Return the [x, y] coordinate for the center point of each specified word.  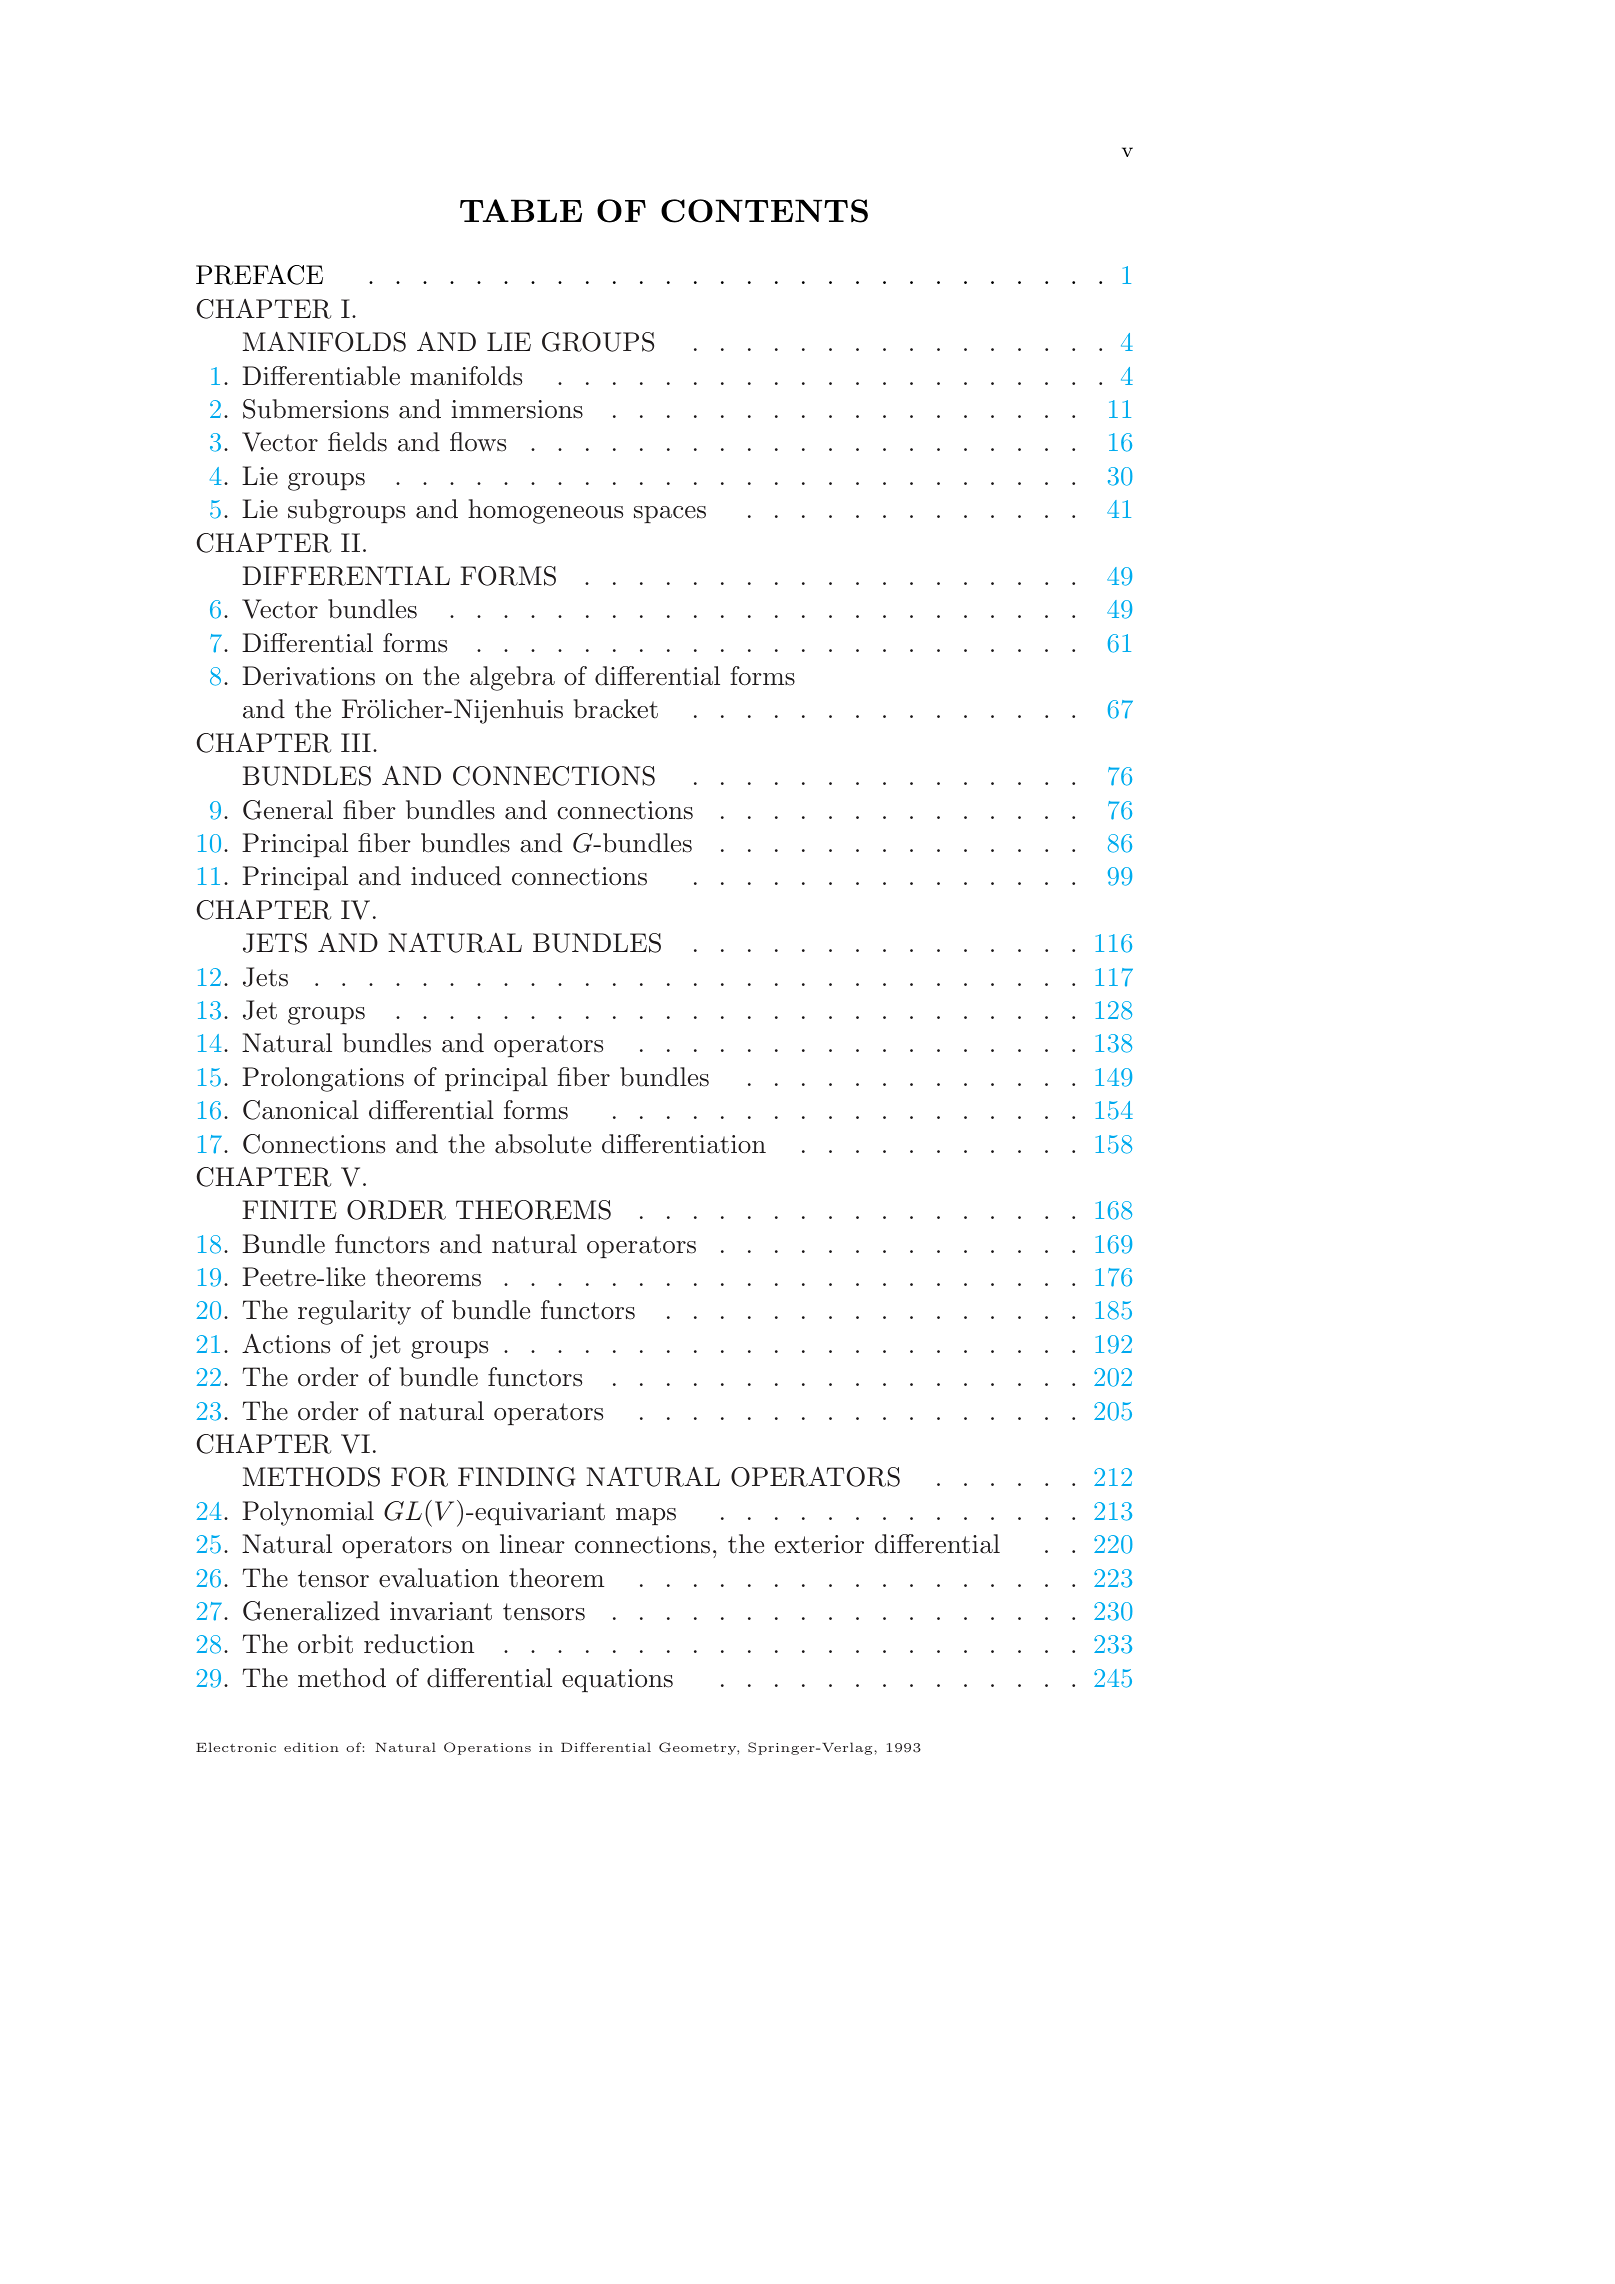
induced [456, 876]
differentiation [684, 1144]
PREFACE [259, 274]
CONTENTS [764, 211]
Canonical [301, 1110]
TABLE [521, 210]
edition [311, 1747]
